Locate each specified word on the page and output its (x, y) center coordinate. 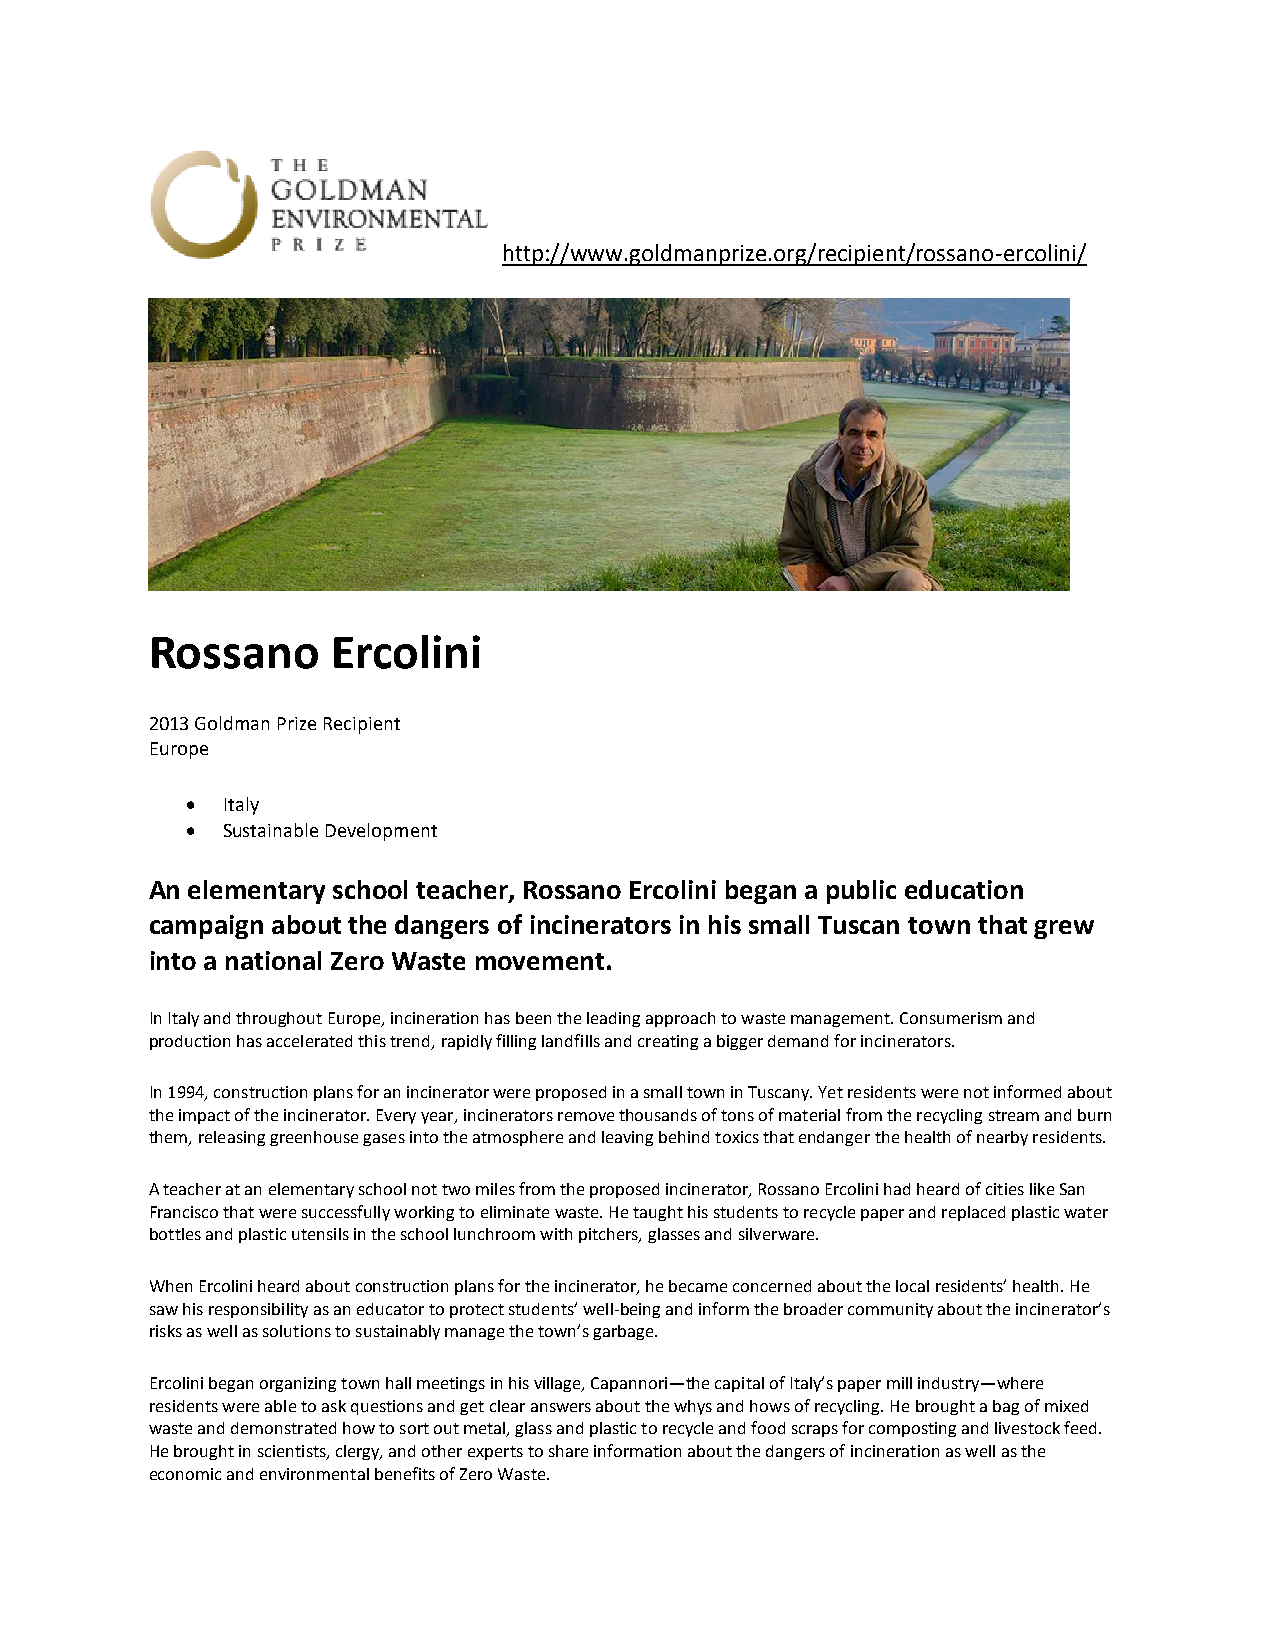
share (568, 1451)
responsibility (258, 1310)
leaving (627, 1138)
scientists (293, 1452)
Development (381, 832)
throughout (279, 1019)
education (964, 889)
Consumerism (951, 1018)
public (861, 892)
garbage (624, 1332)
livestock (1027, 1428)
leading (613, 1019)
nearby (1002, 1138)
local (912, 1286)
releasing (232, 1138)
